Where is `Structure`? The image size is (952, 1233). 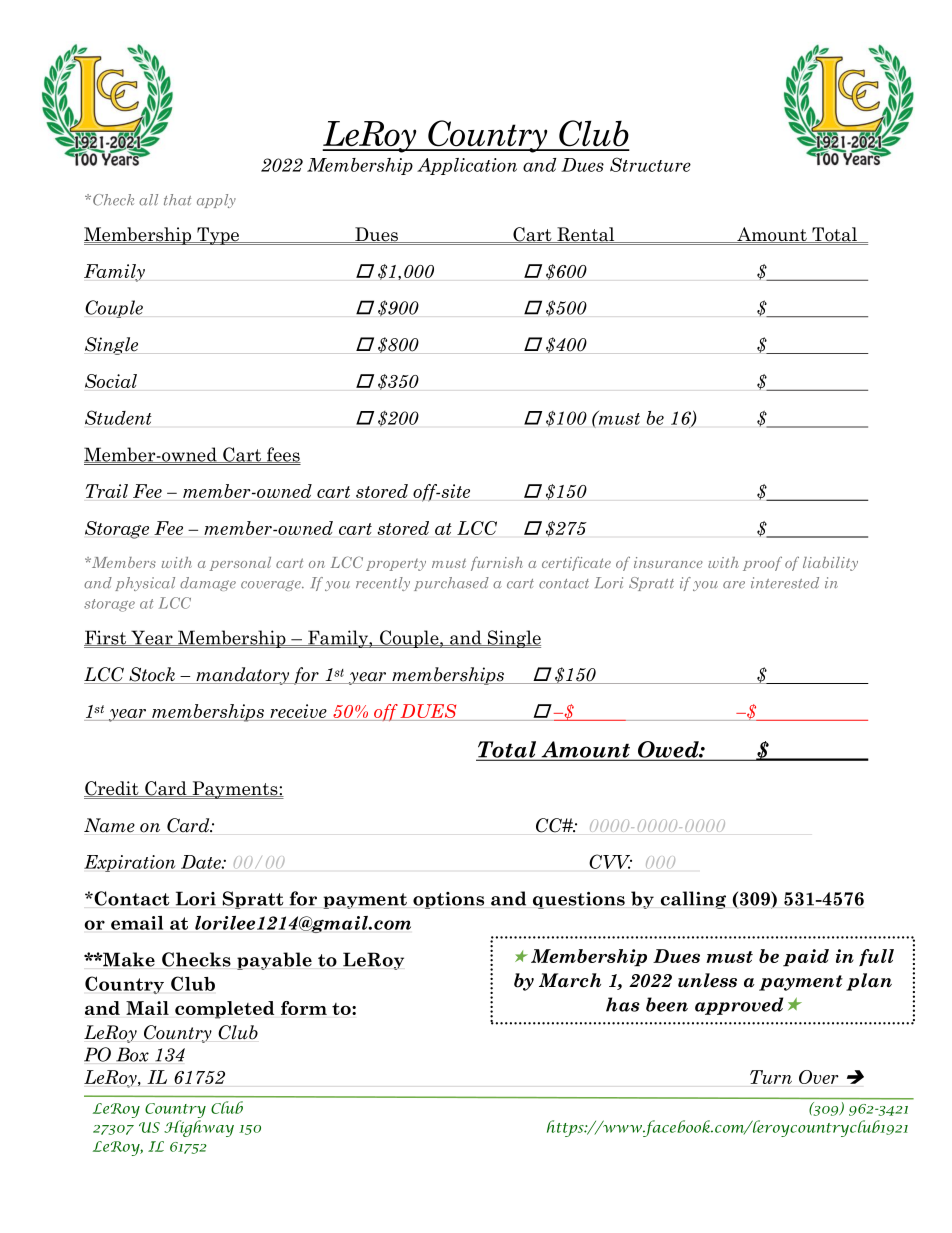
Structure is located at coordinates (650, 164).
